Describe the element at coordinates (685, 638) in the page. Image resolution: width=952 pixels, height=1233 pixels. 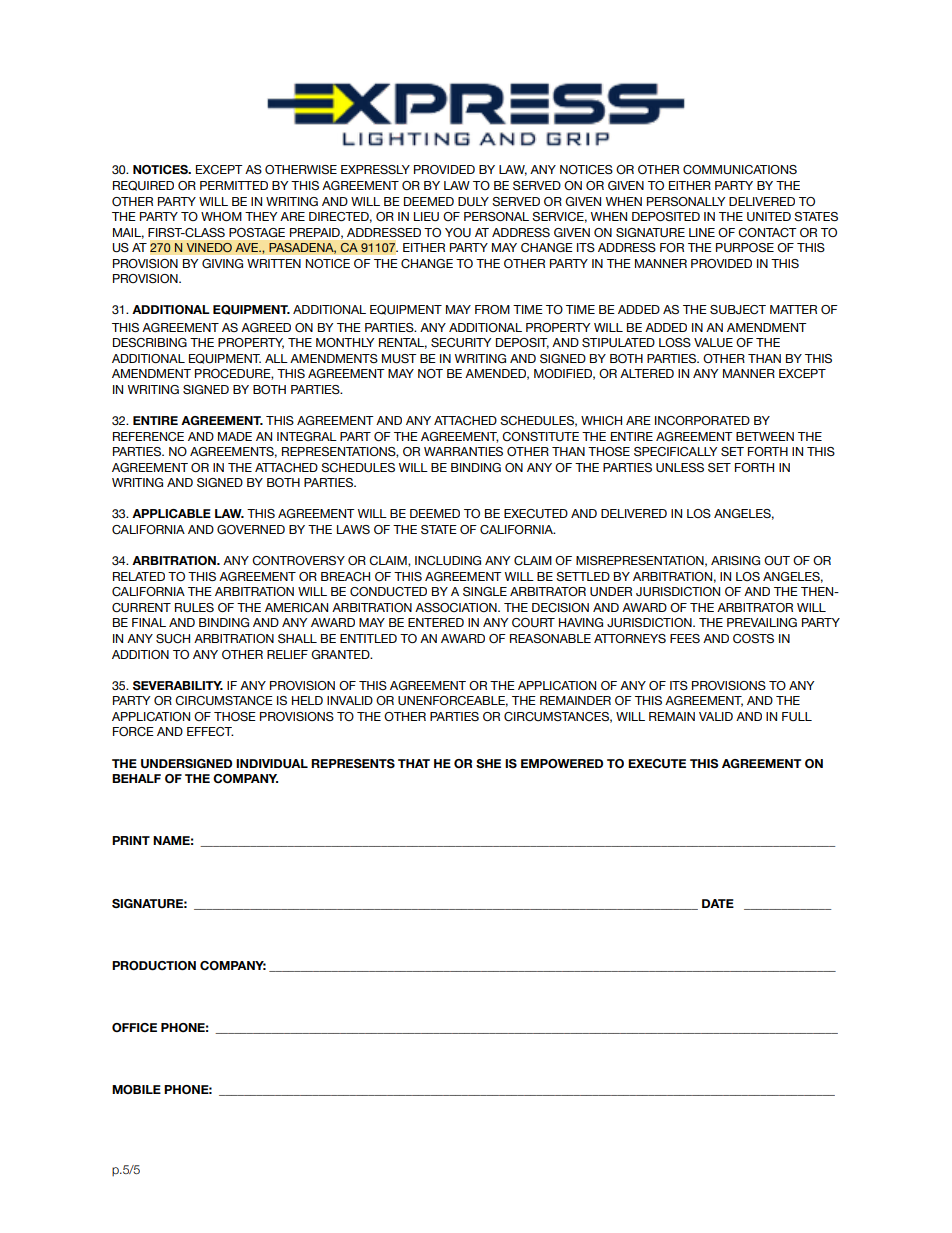
I see `FEES` at that location.
